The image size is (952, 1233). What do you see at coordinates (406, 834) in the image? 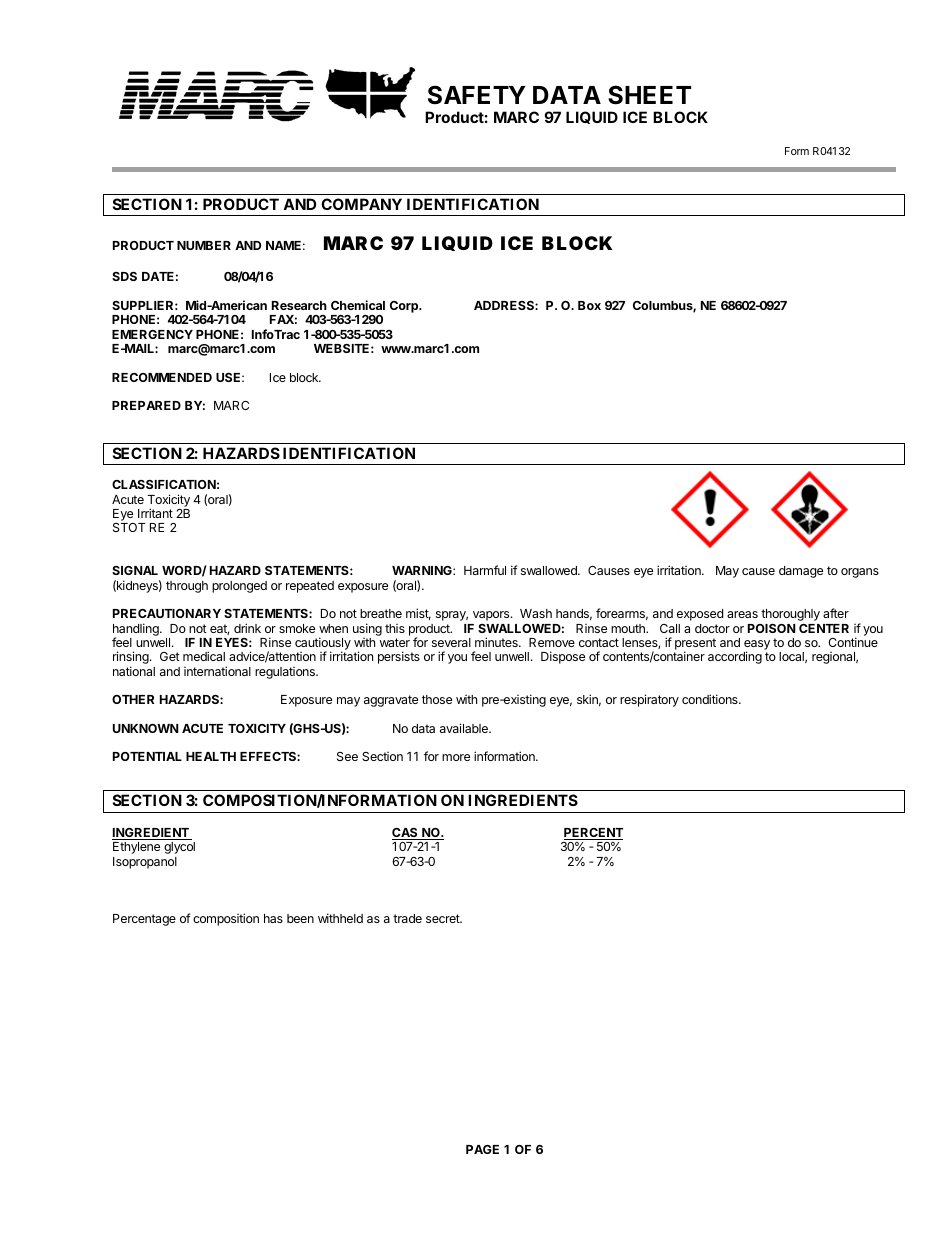
I see `CAS` at bounding box center [406, 834].
